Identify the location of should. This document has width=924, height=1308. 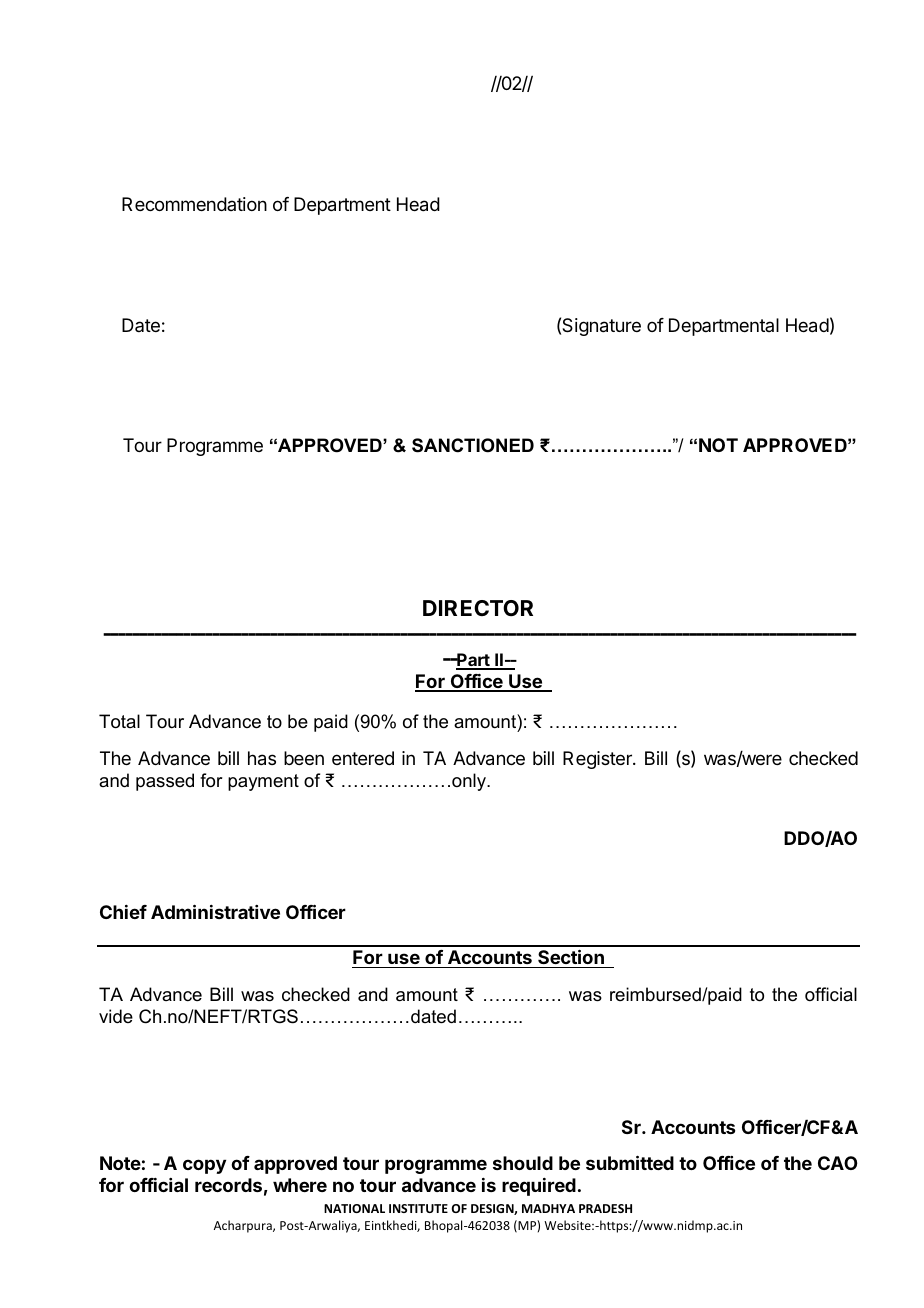
(523, 1163).
